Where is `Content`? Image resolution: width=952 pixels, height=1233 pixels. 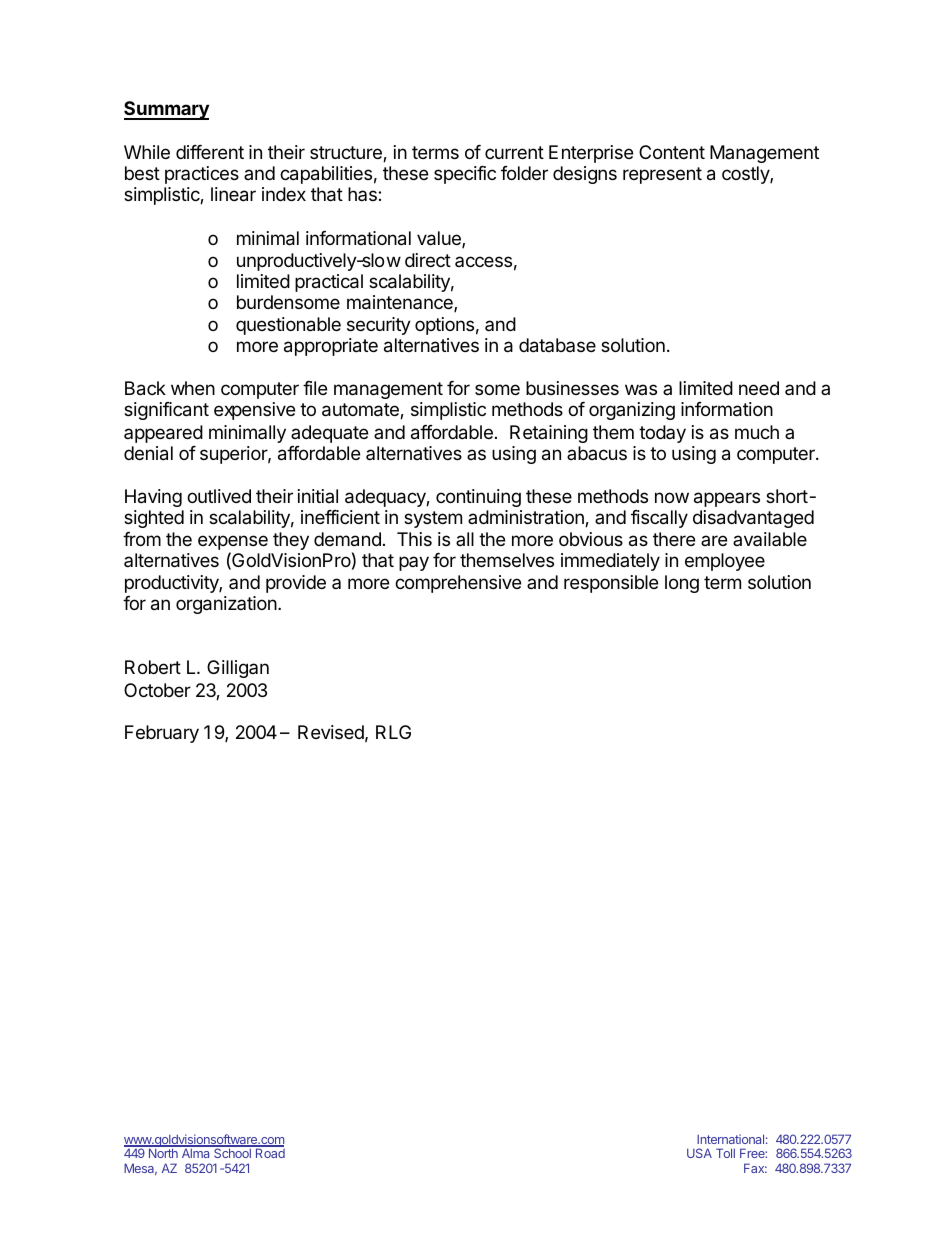
Content is located at coordinates (672, 152).
